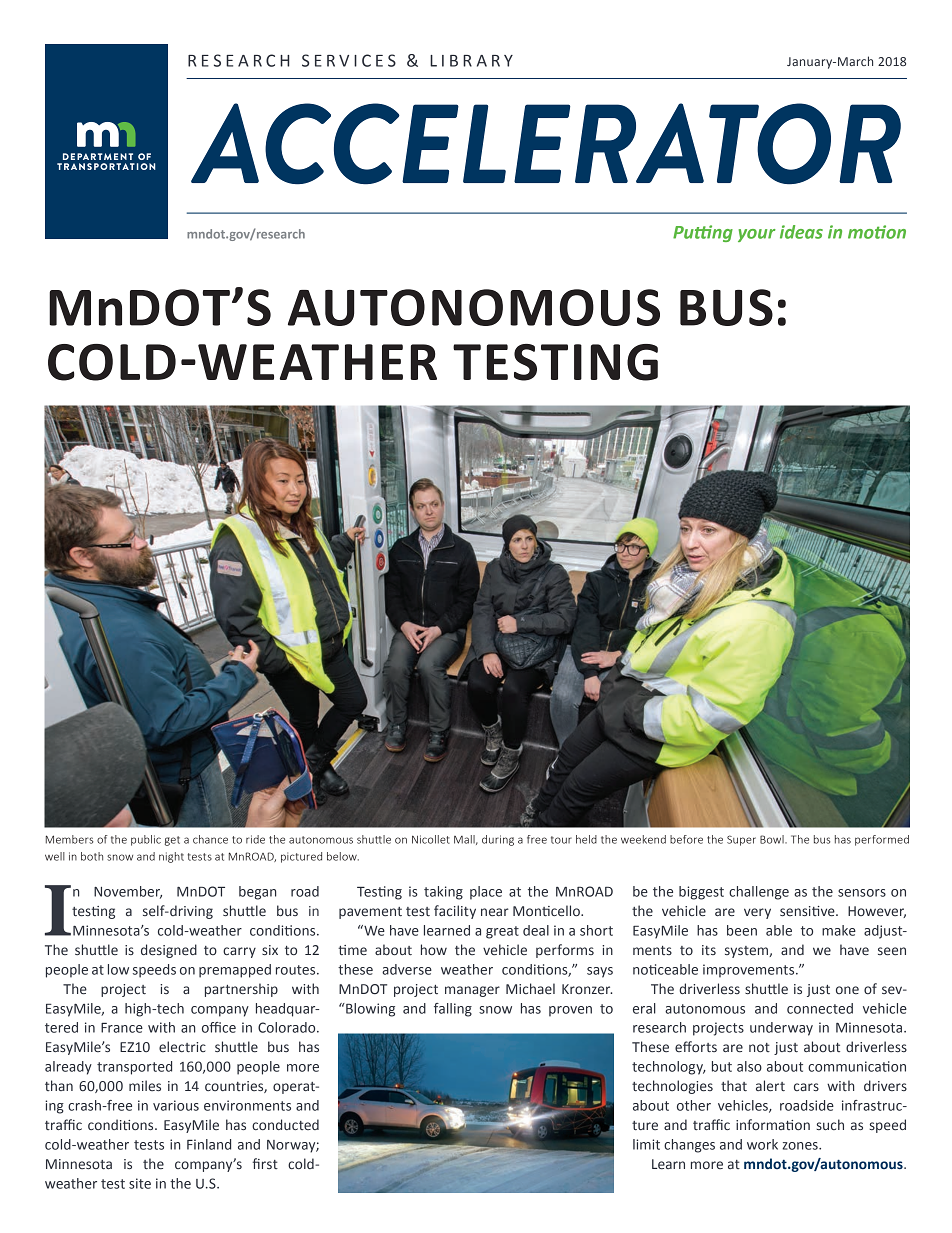 Image resolution: width=952 pixels, height=1233 pixels. Describe the element at coordinates (471, 61) in the screenshot. I see `LIBRARY` at that location.
